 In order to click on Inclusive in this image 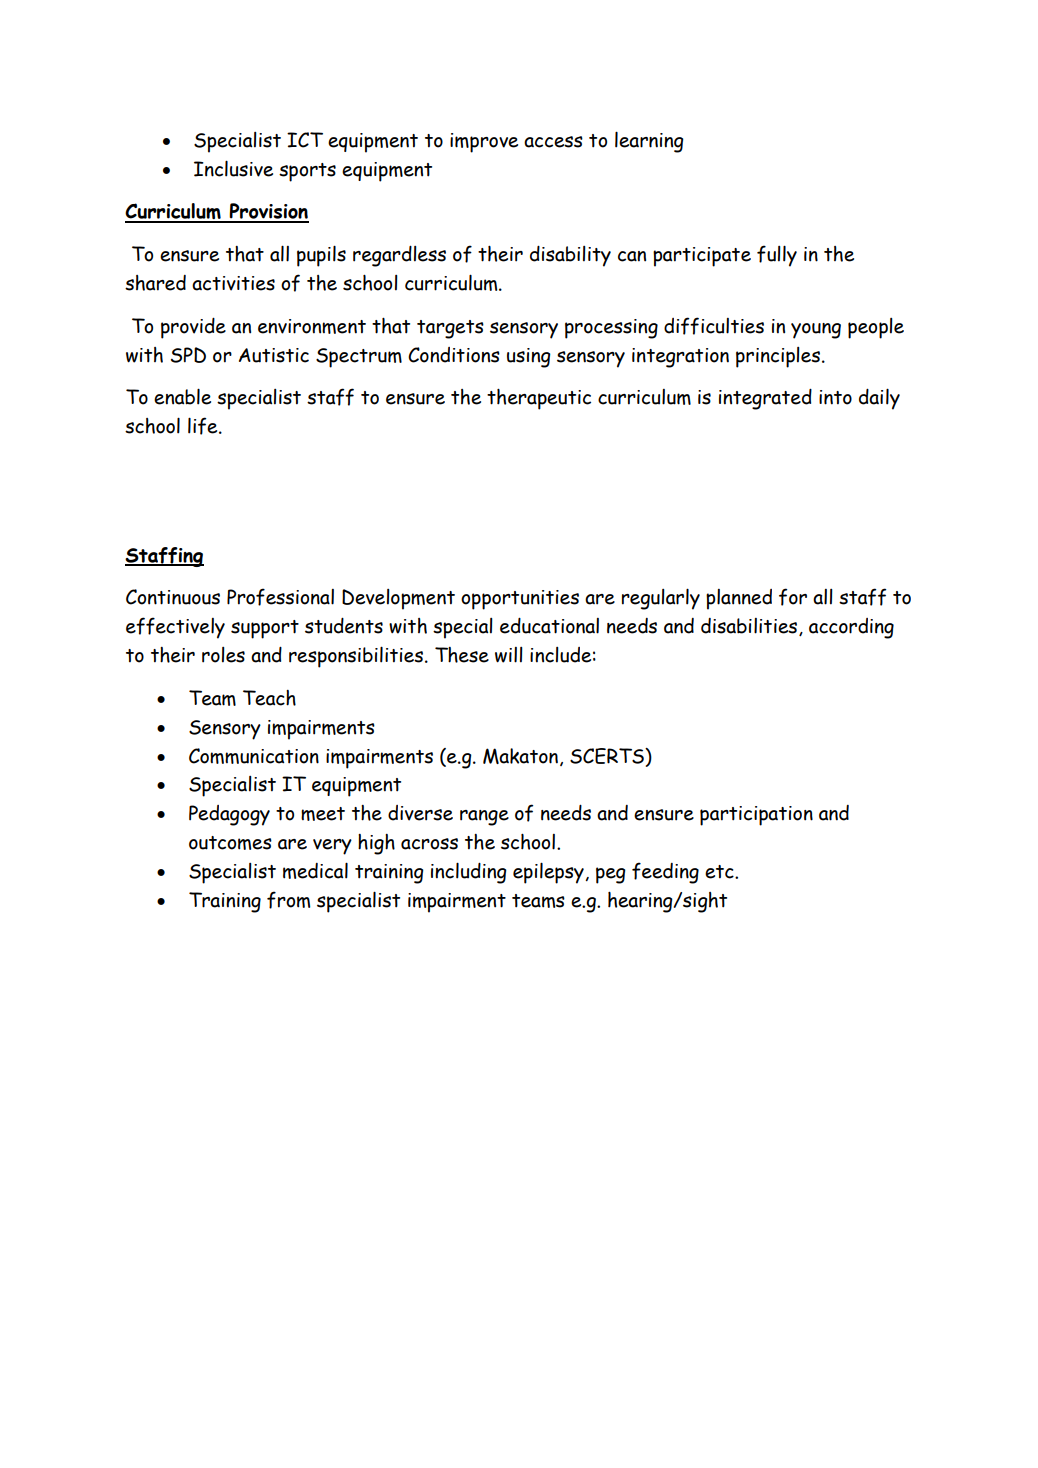, I will do `click(233, 168)`.
